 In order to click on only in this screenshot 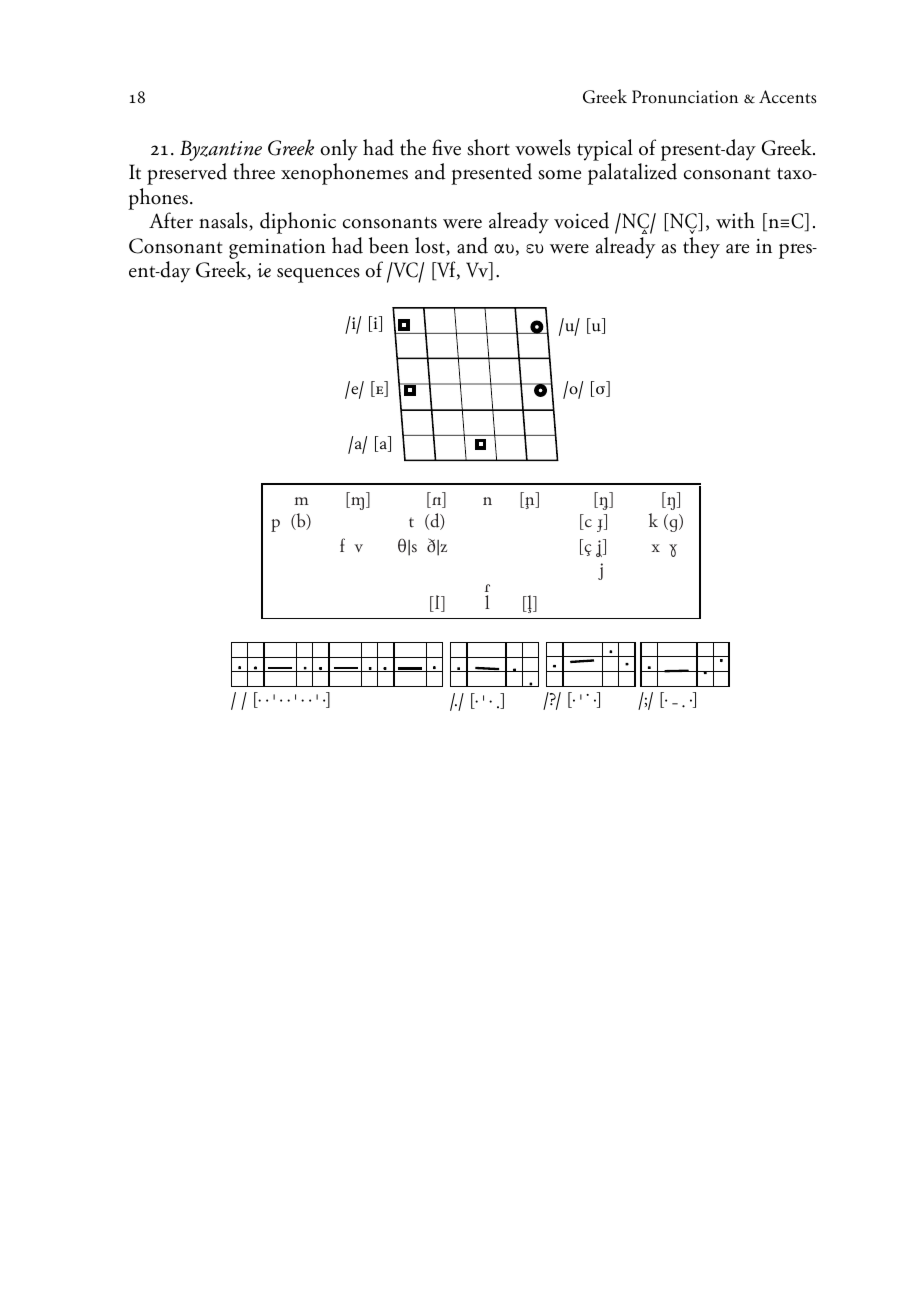, I will do `click(339, 150)`.
